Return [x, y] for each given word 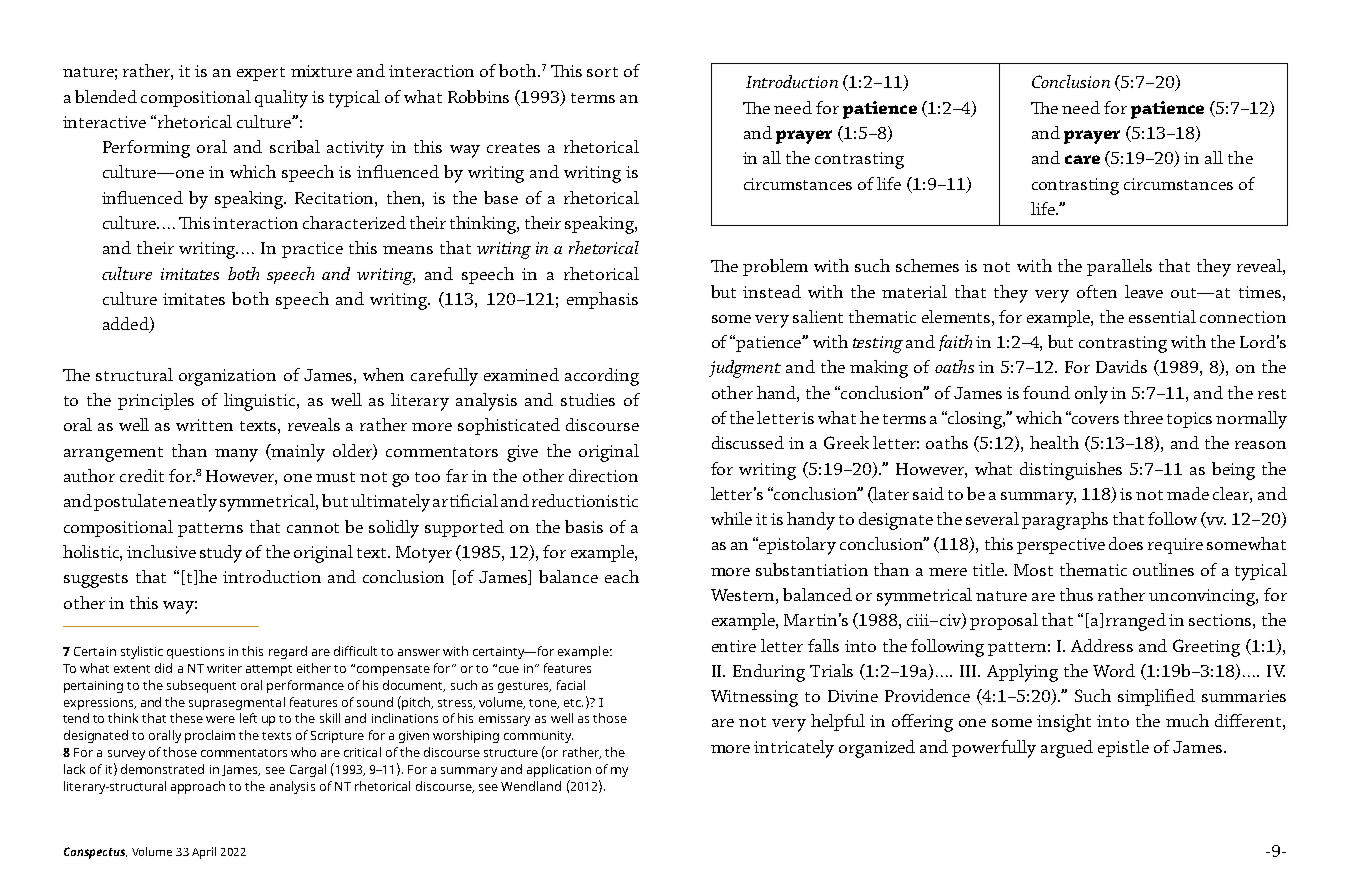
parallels [1119, 267]
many [236, 455]
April [204, 853]
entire [734, 646]
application [559, 770]
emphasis [602, 300]
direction [603, 475]
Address [1102, 645]
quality [281, 99]
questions [195, 653]
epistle [1123, 748]
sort [602, 72]
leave [1144, 291]
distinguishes [1071, 471]
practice [312, 250]
